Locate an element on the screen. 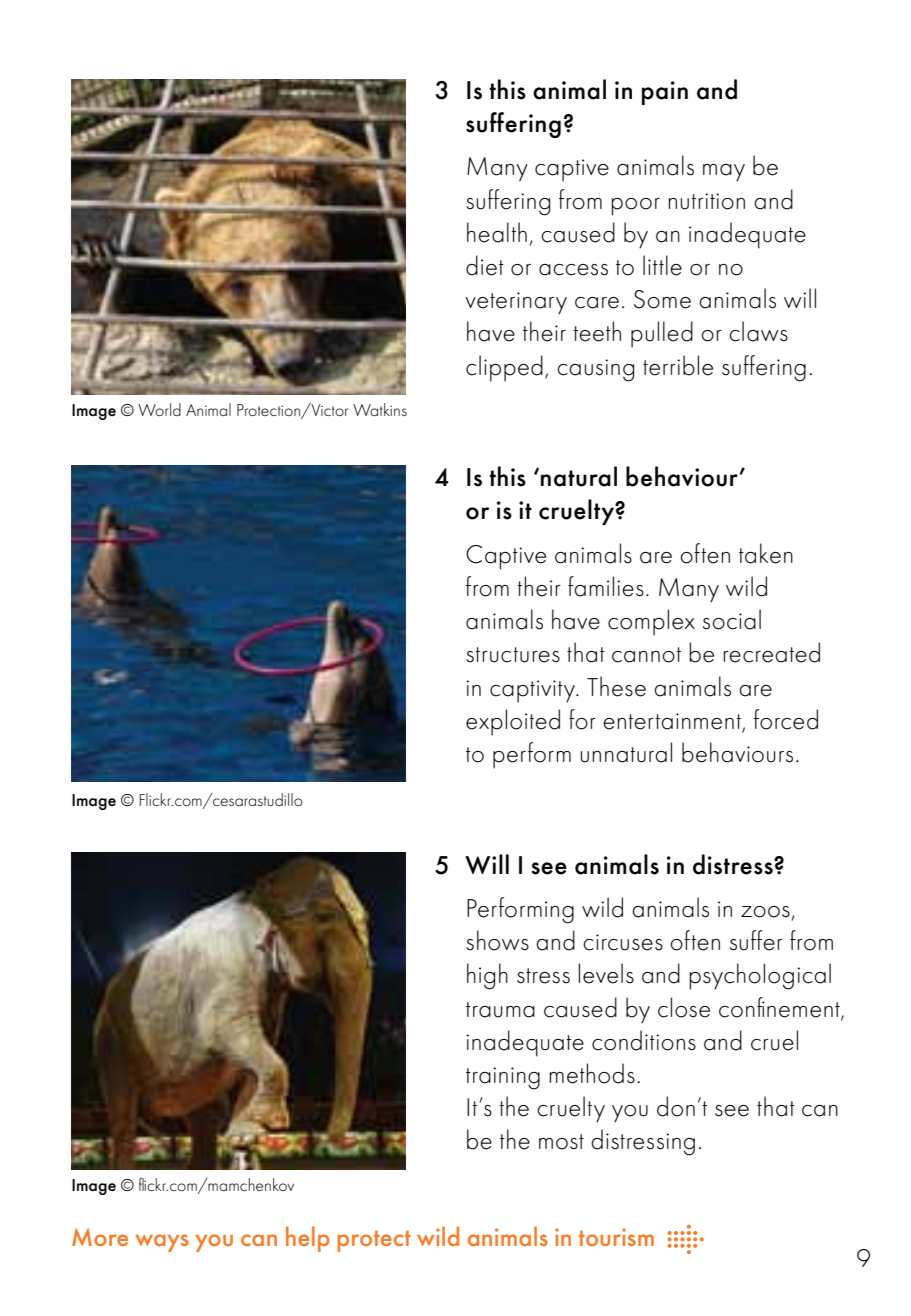 This screenshot has height=1316, width=911. mala is located at coordinates (489, 212).
